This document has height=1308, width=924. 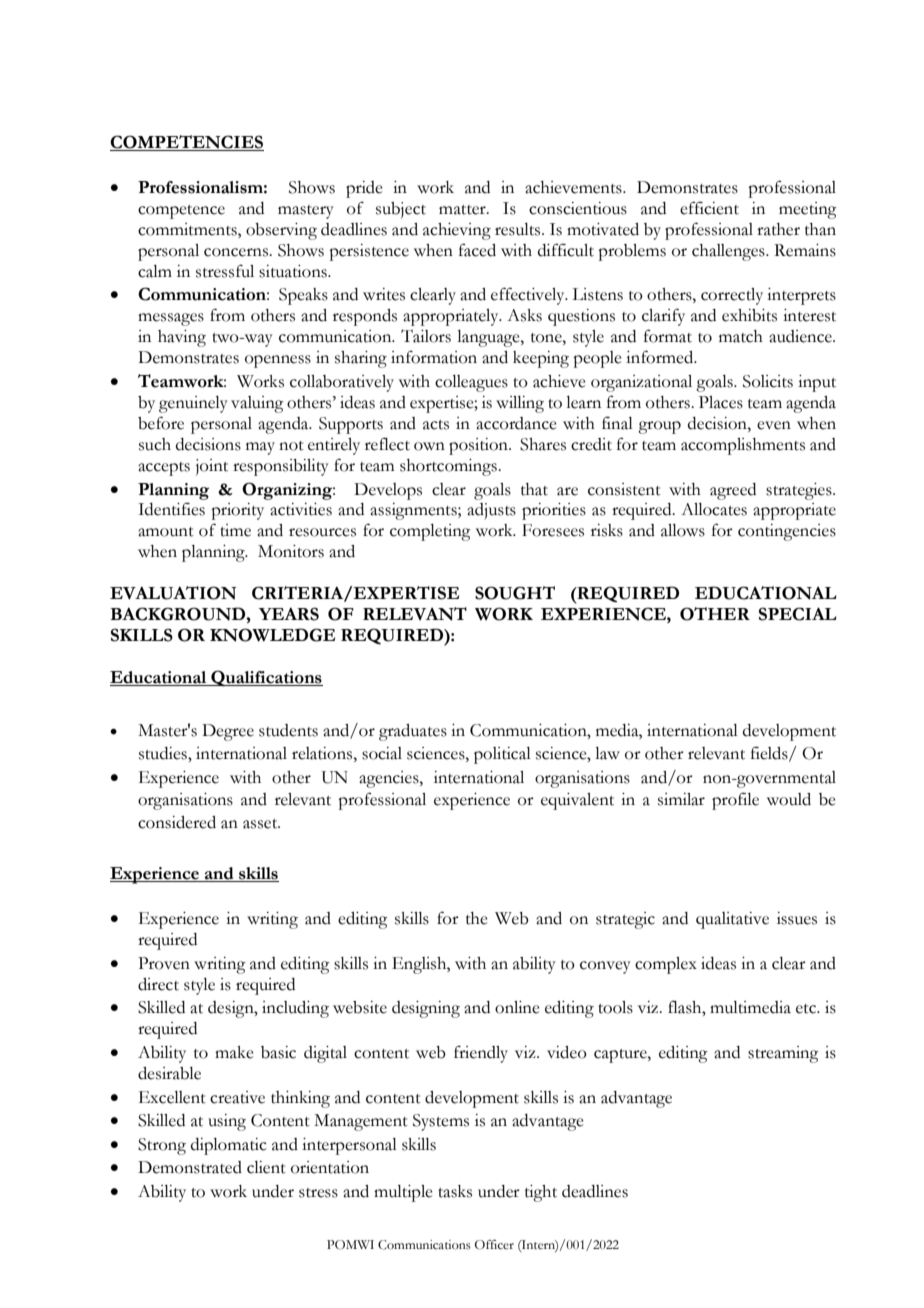 What do you see at coordinates (491, 511) in the document?
I see `adjusts` at bounding box center [491, 511].
